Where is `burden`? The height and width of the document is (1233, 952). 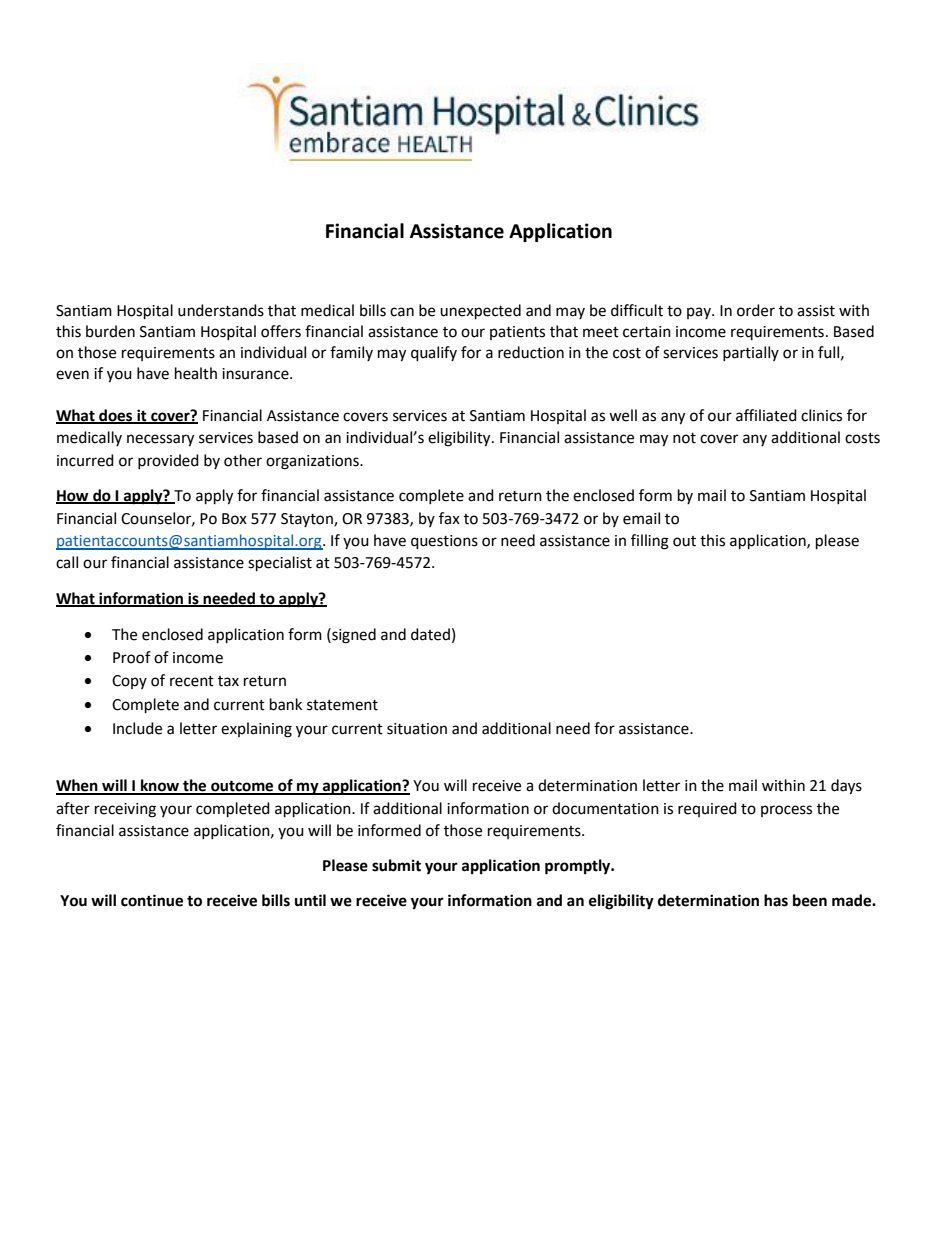
burden is located at coordinates (110, 331).
